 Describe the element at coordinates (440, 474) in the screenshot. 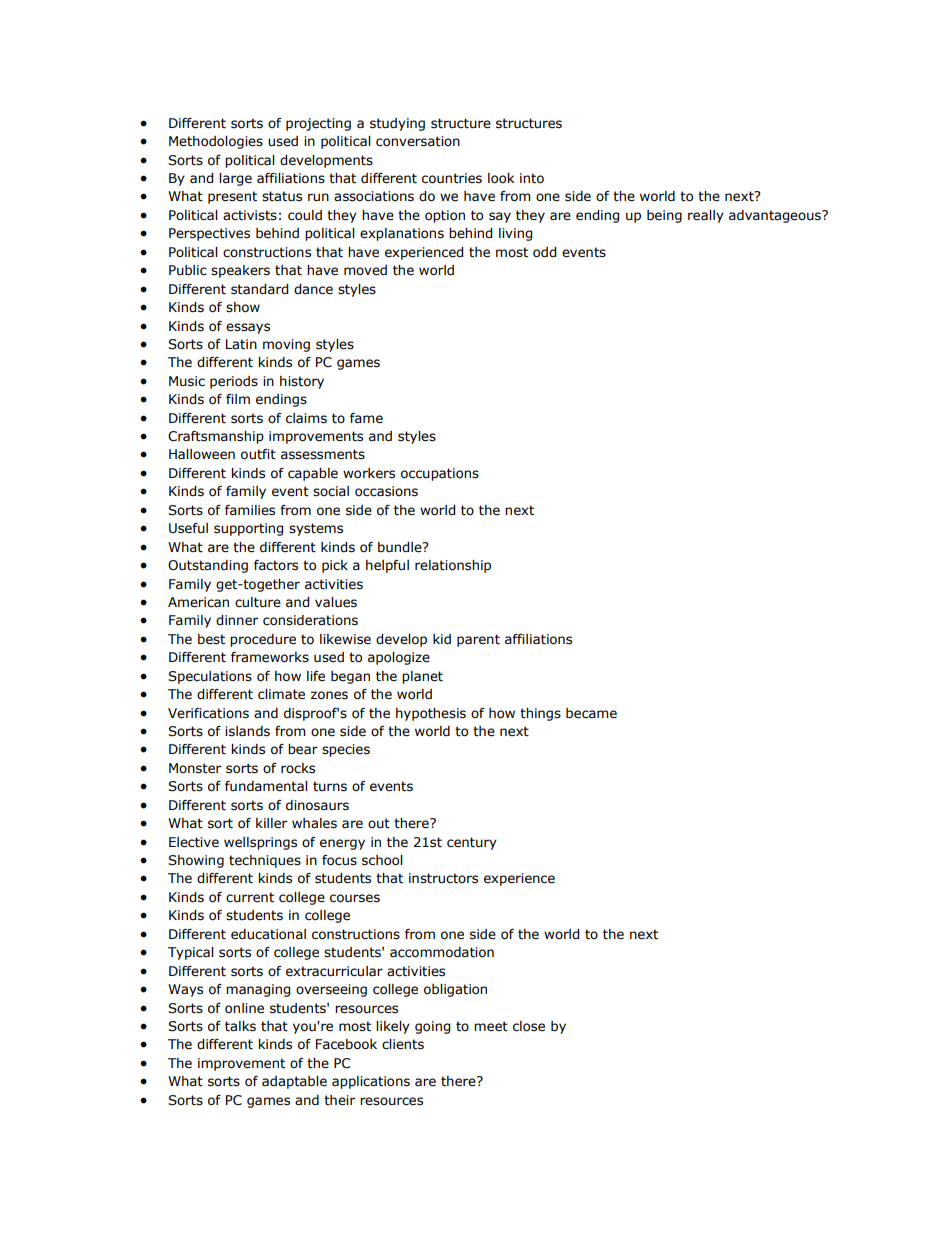

I see `occupations` at that location.
